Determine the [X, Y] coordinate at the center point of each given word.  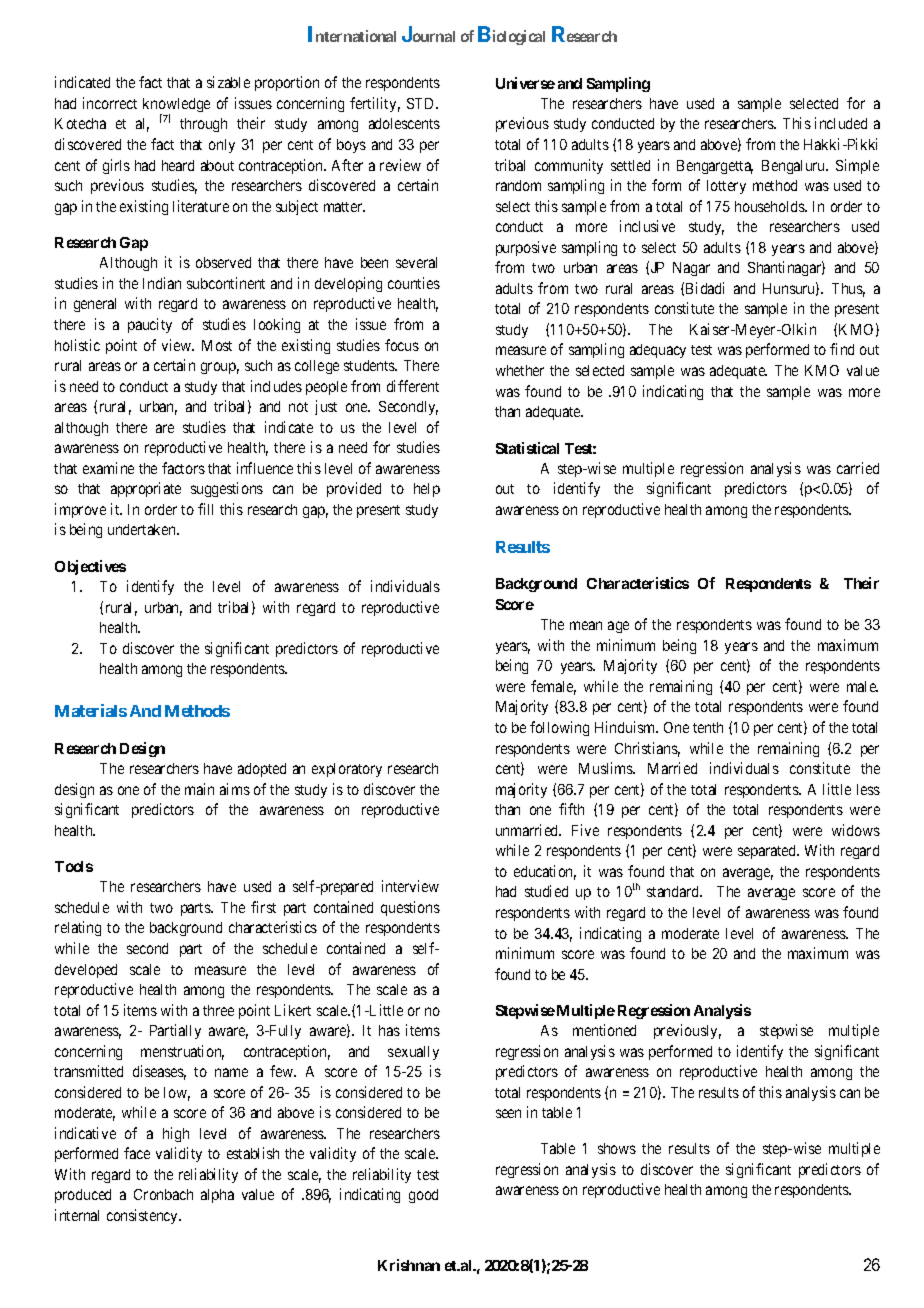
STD [422, 103]
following [559, 728]
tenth [708, 727]
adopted [262, 770]
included [841, 123]
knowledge [176, 106]
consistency [144, 1216]
